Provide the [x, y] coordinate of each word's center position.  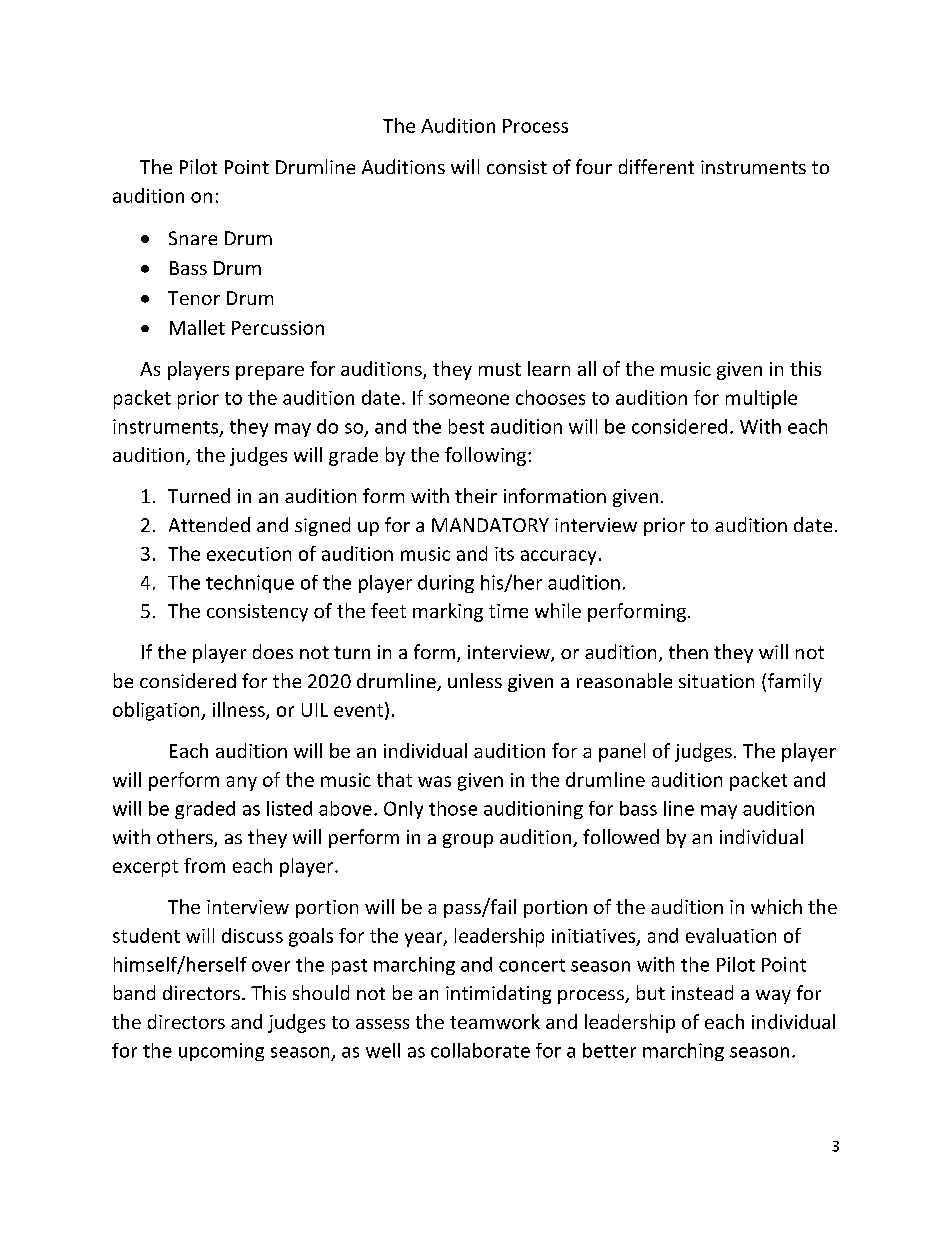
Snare [193, 238]
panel [622, 752]
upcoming [221, 1052]
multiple [761, 399]
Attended [209, 524]
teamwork [495, 1021]
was [434, 781]
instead [702, 992]
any [242, 783]
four [594, 166]
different [656, 166]
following [485, 456]
